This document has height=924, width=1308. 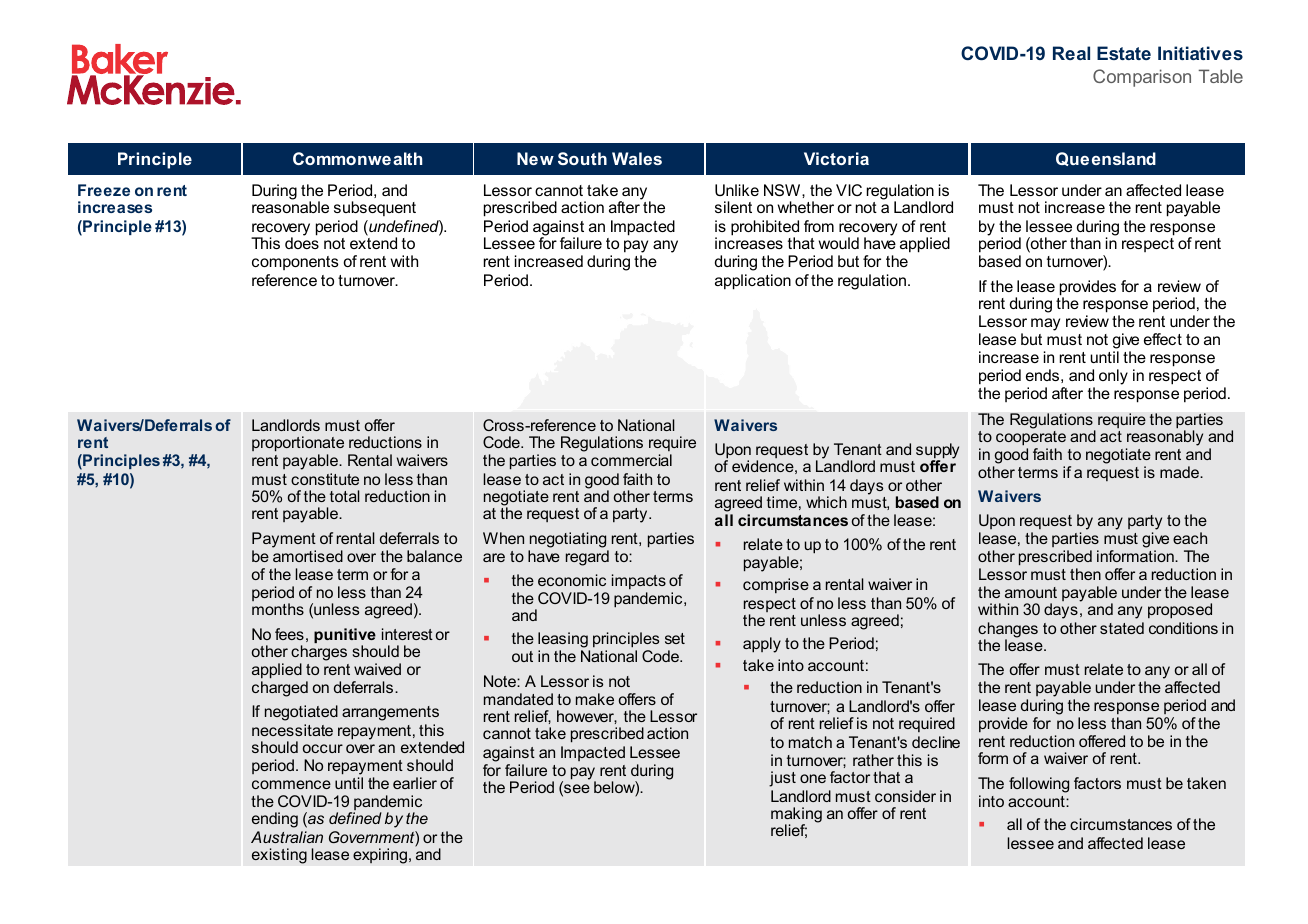 I want to click on stated, so click(x=1122, y=628).
